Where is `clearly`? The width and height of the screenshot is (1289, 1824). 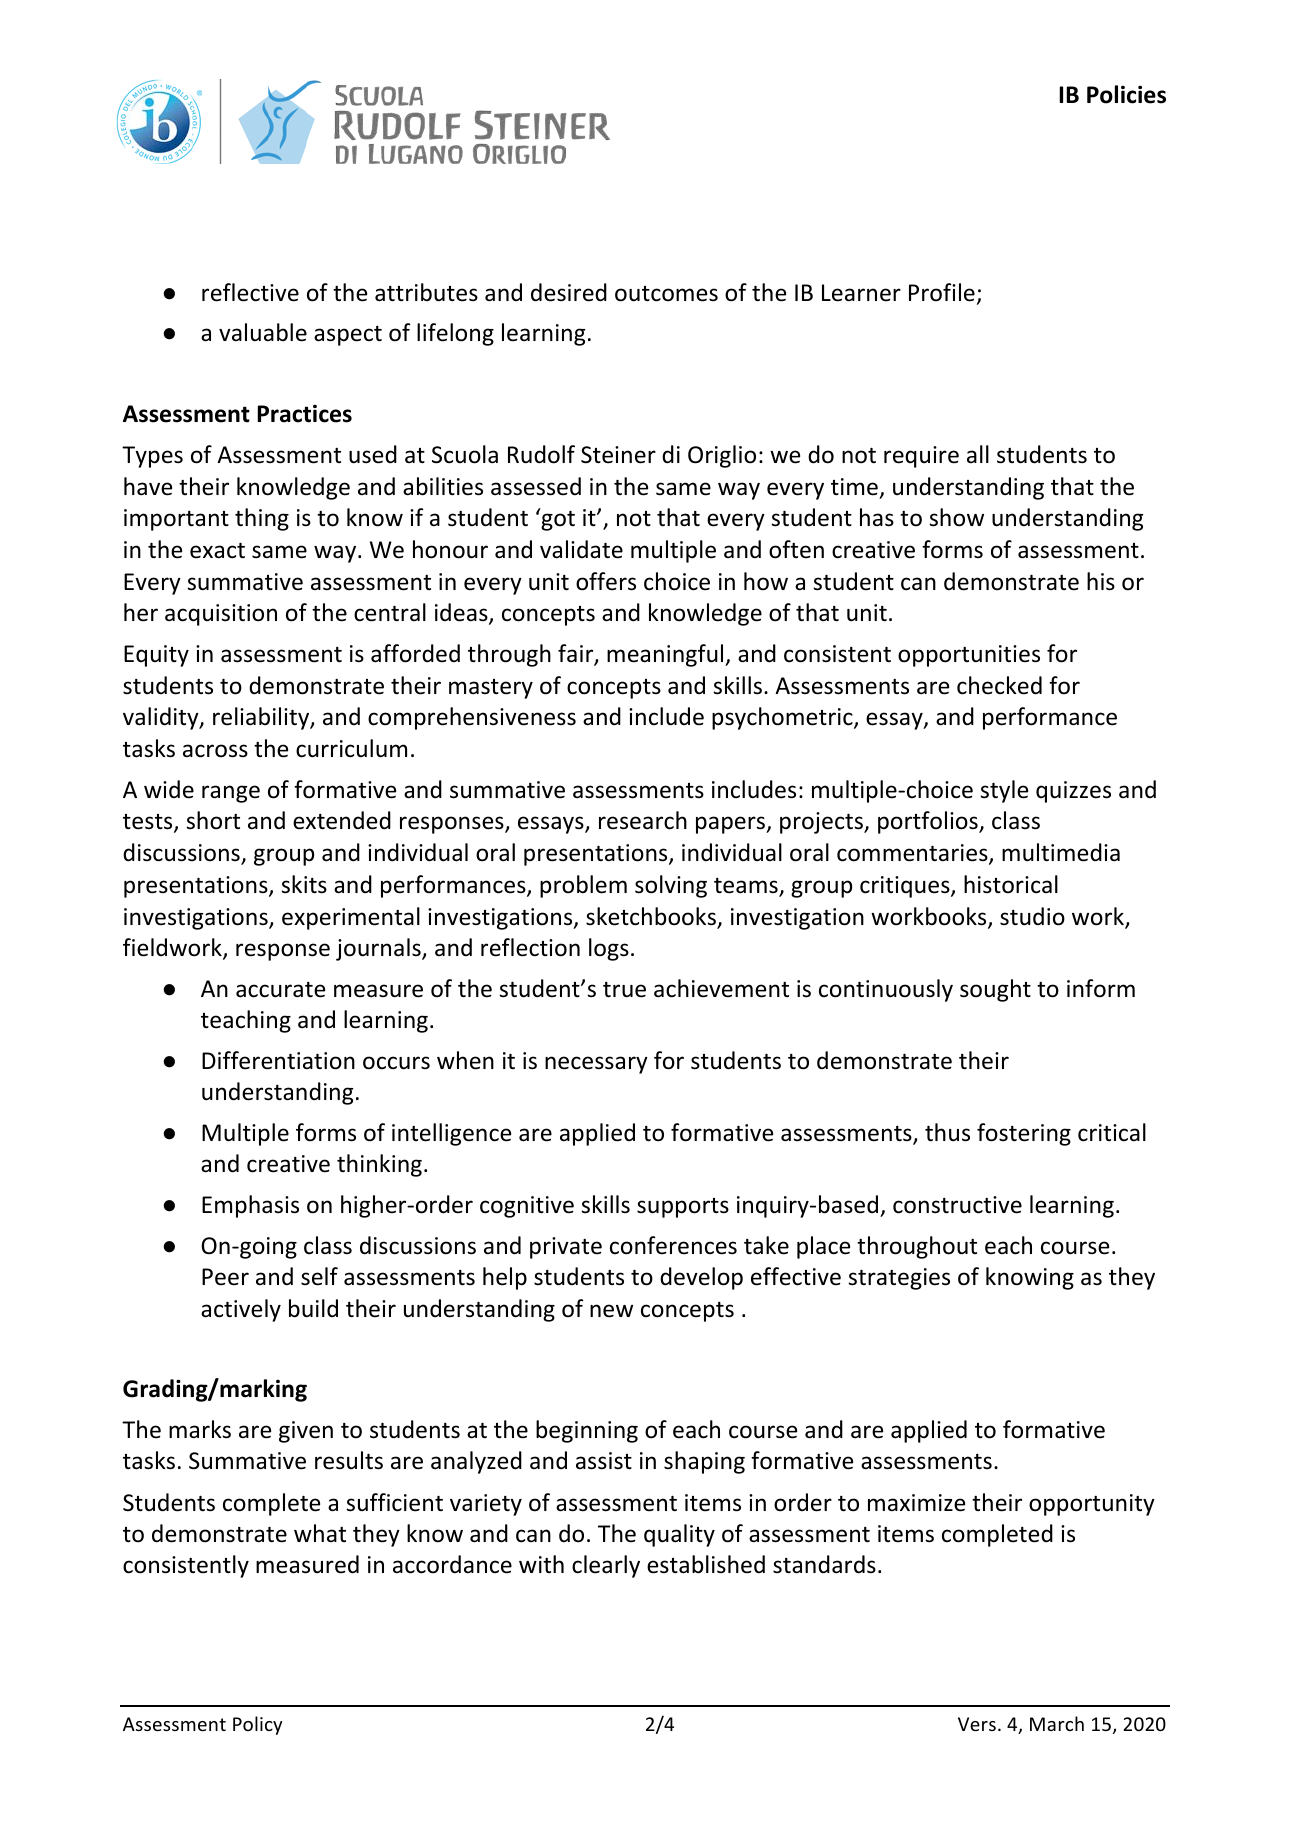
clearly is located at coordinates (606, 1566).
